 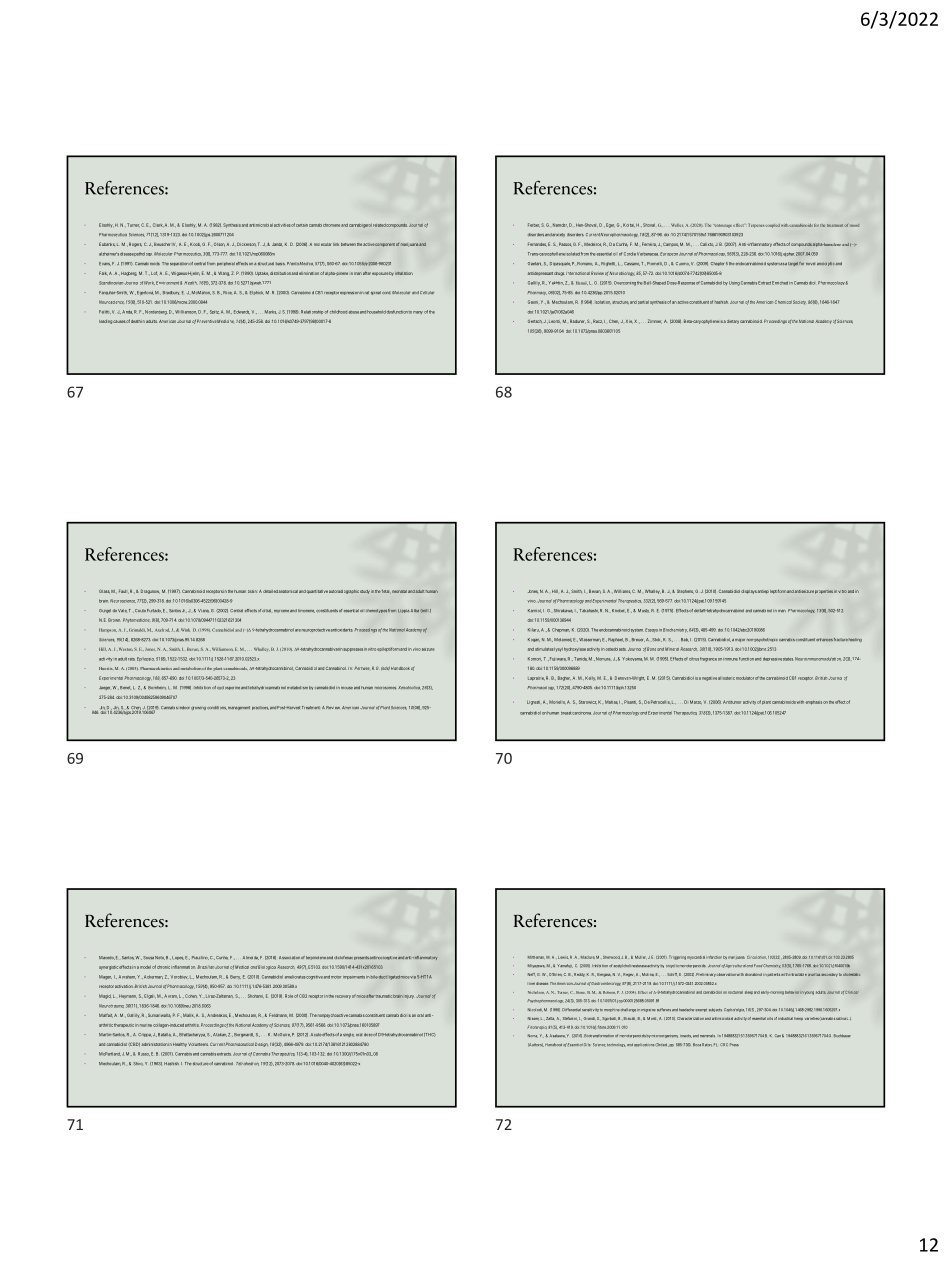 What do you see at coordinates (824, 592) in the image?
I see `properties` at bounding box center [824, 592].
